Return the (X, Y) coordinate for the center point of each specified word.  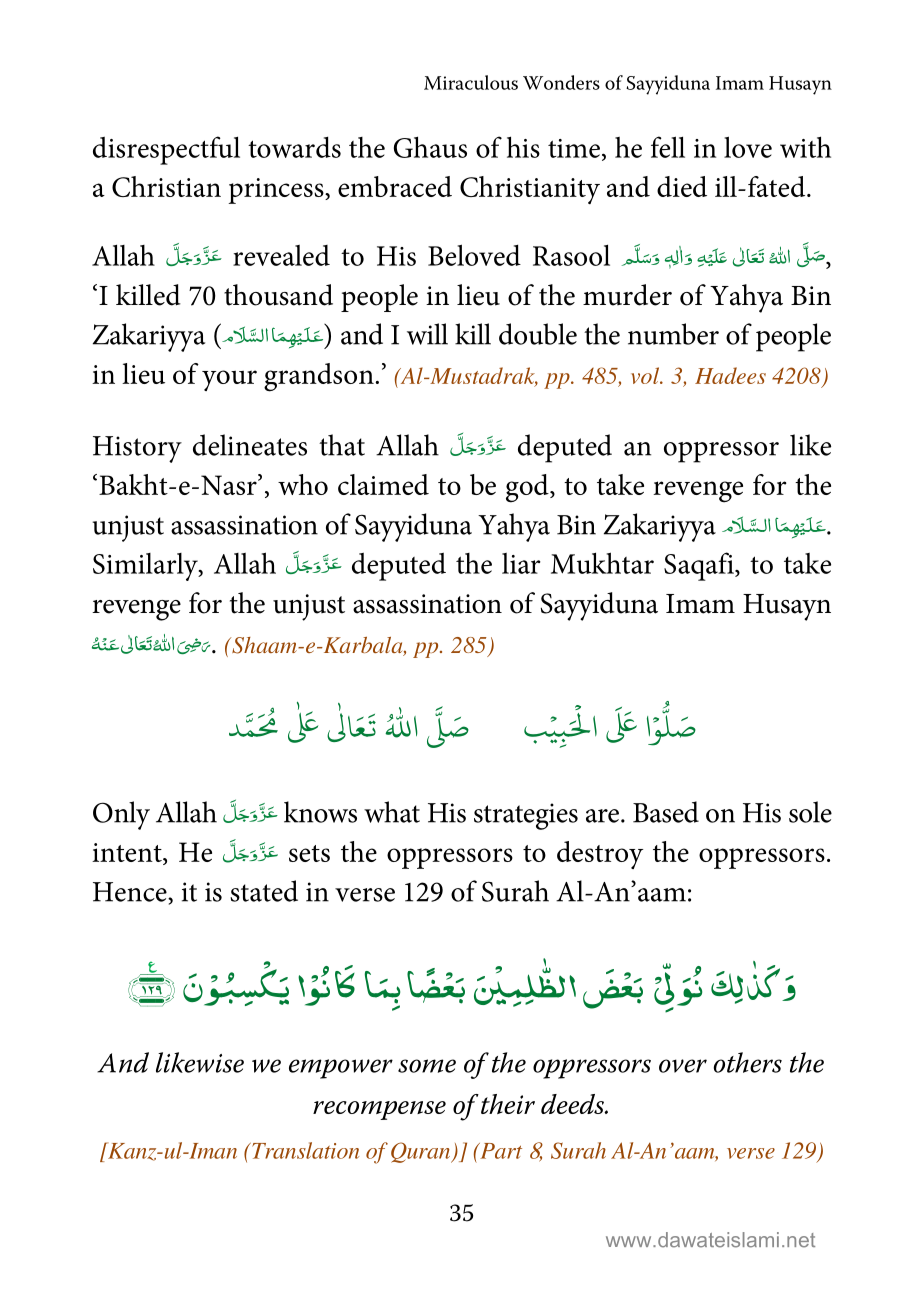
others (748, 1062)
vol (646, 375)
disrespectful (166, 150)
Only (121, 815)
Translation (304, 1150)
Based (666, 812)
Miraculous (471, 82)
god (528, 488)
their (508, 1104)
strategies (526, 816)
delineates (250, 445)
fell (668, 147)
